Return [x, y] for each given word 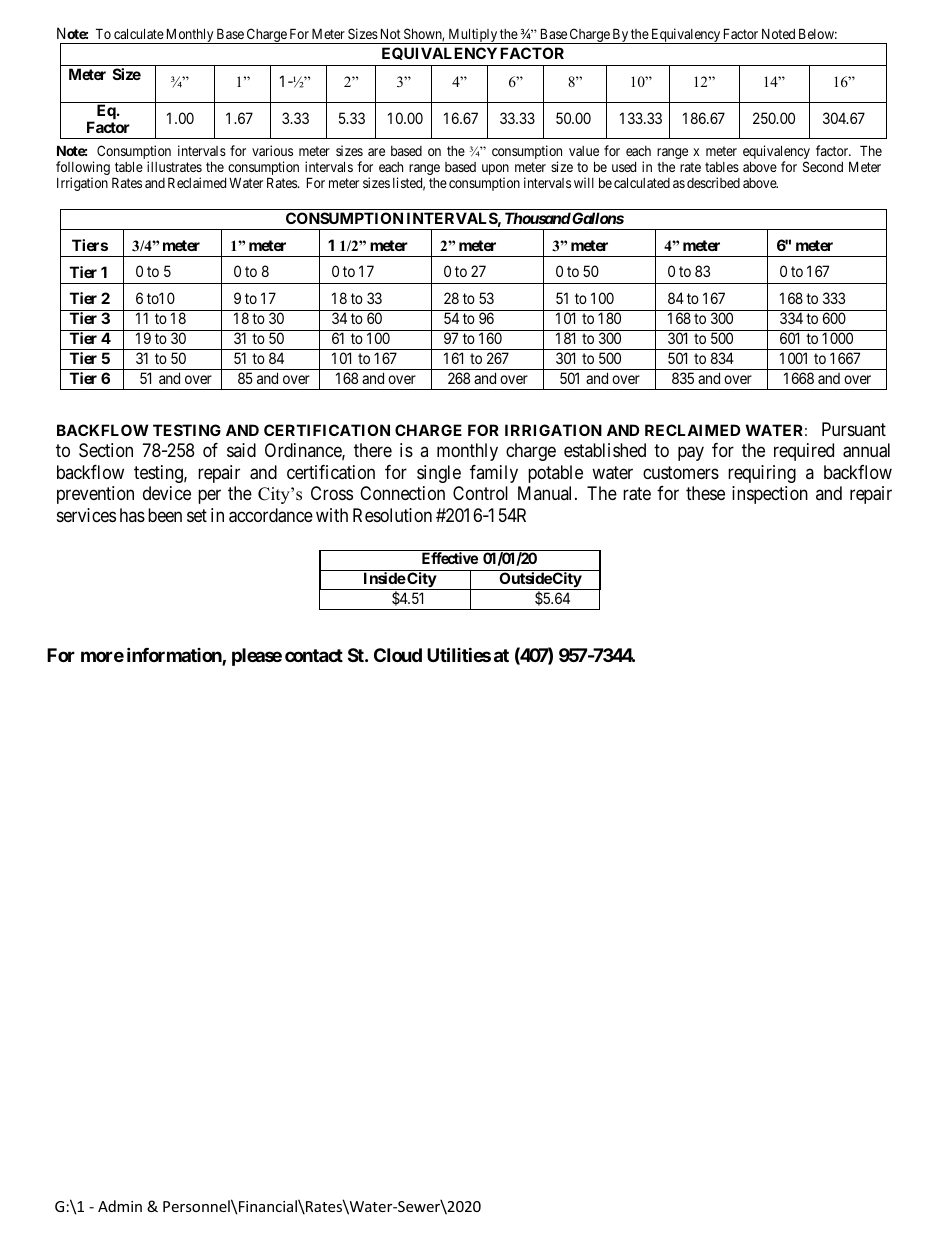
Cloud [398, 655]
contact [314, 655]
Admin [120, 1206]
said [241, 450]
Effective [450, 558]
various [272, 150]
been [165, 515]
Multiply [472, 36]
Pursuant [854, 429]
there [373, 450]
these [705, 493]
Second [823, 166]
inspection [770, 495]
